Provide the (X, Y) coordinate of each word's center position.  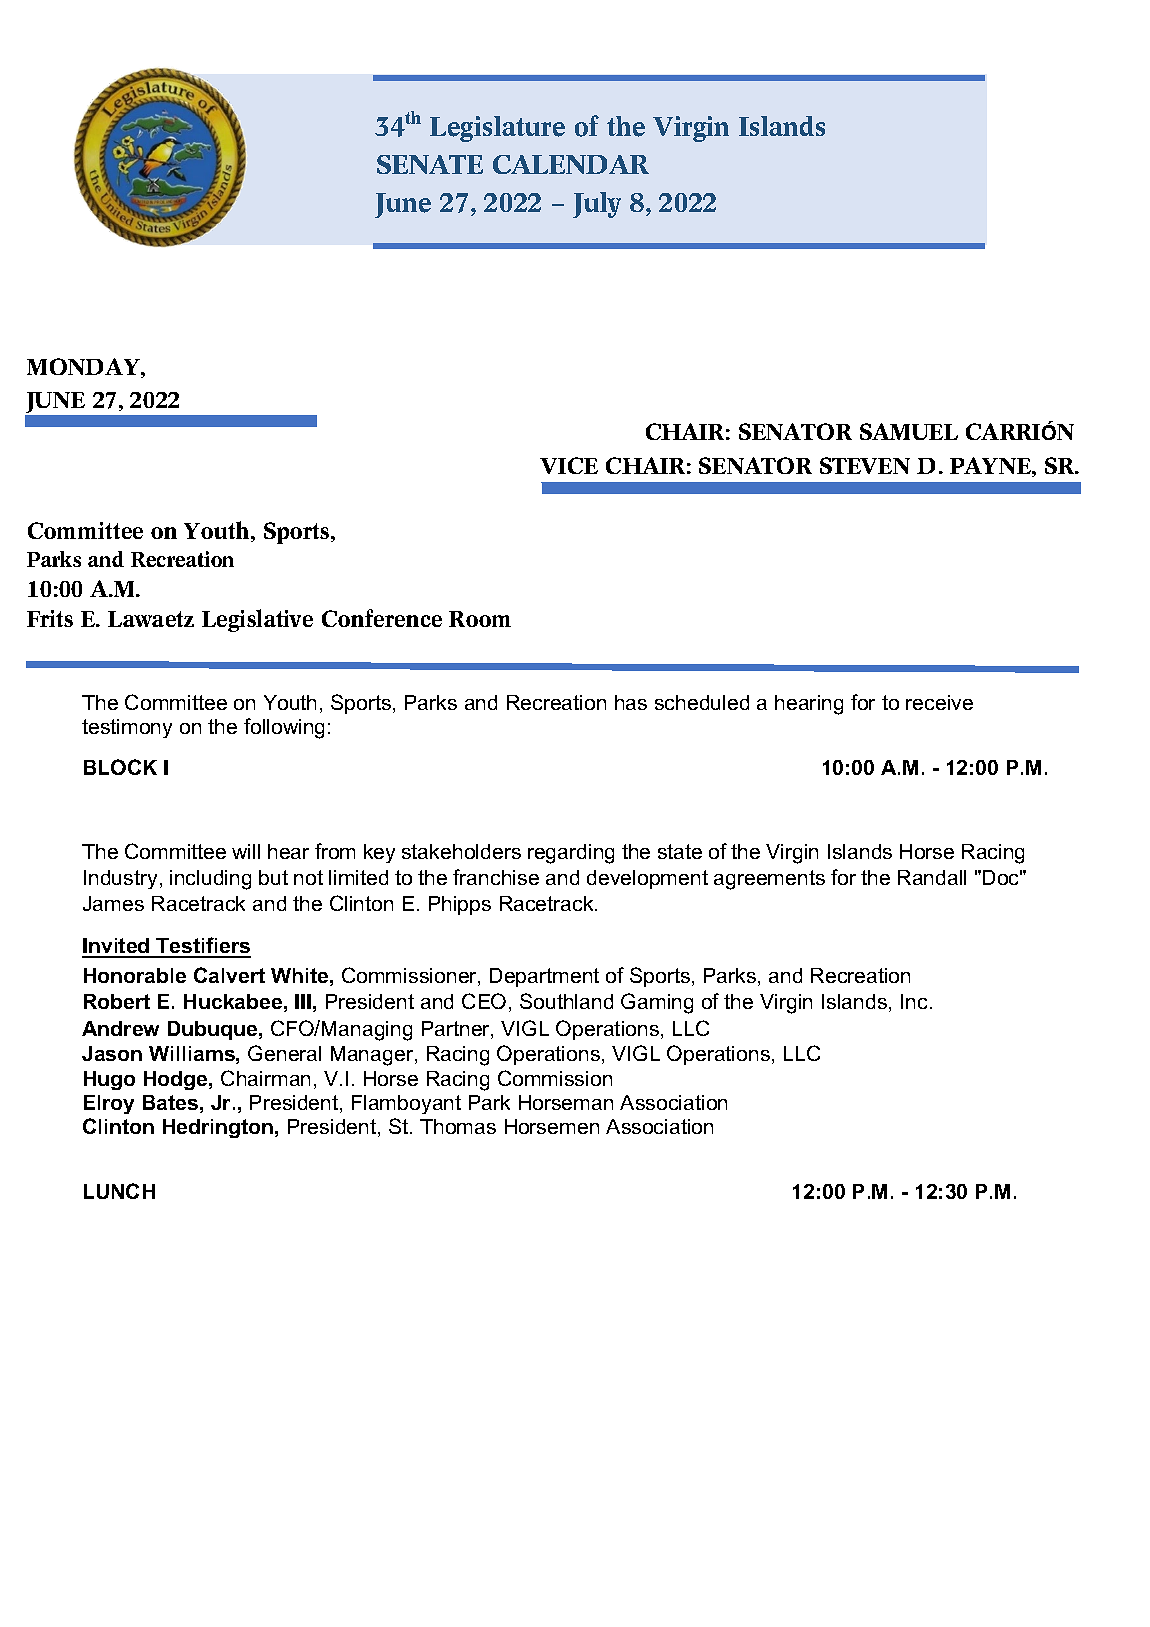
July (597, 205)
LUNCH (119, 1191)
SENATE (430, 164)
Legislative (257, 620)
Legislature (497, 129)
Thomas (458, 1126)
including (210, 880)
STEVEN (865, 465)
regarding (571, 854)
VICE (569, 465)
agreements (769, 880)
